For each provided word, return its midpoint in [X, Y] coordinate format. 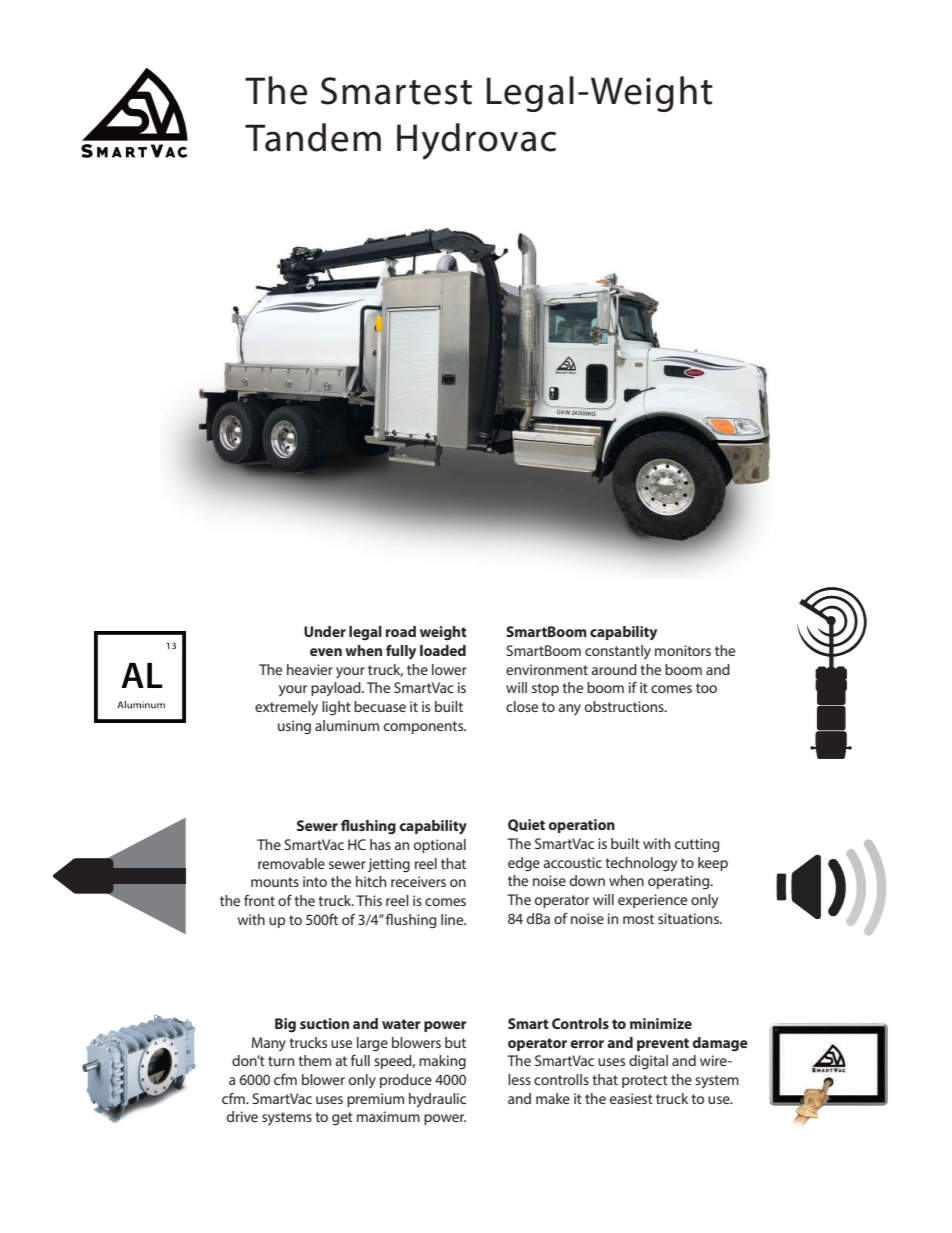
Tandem [313, 137]
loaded [443, 650]
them [314, 1060]
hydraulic [437, 1100]
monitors [683, 650]
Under [325, 631]
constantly [618, 652]
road [400, 631]
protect [645, 1081]
